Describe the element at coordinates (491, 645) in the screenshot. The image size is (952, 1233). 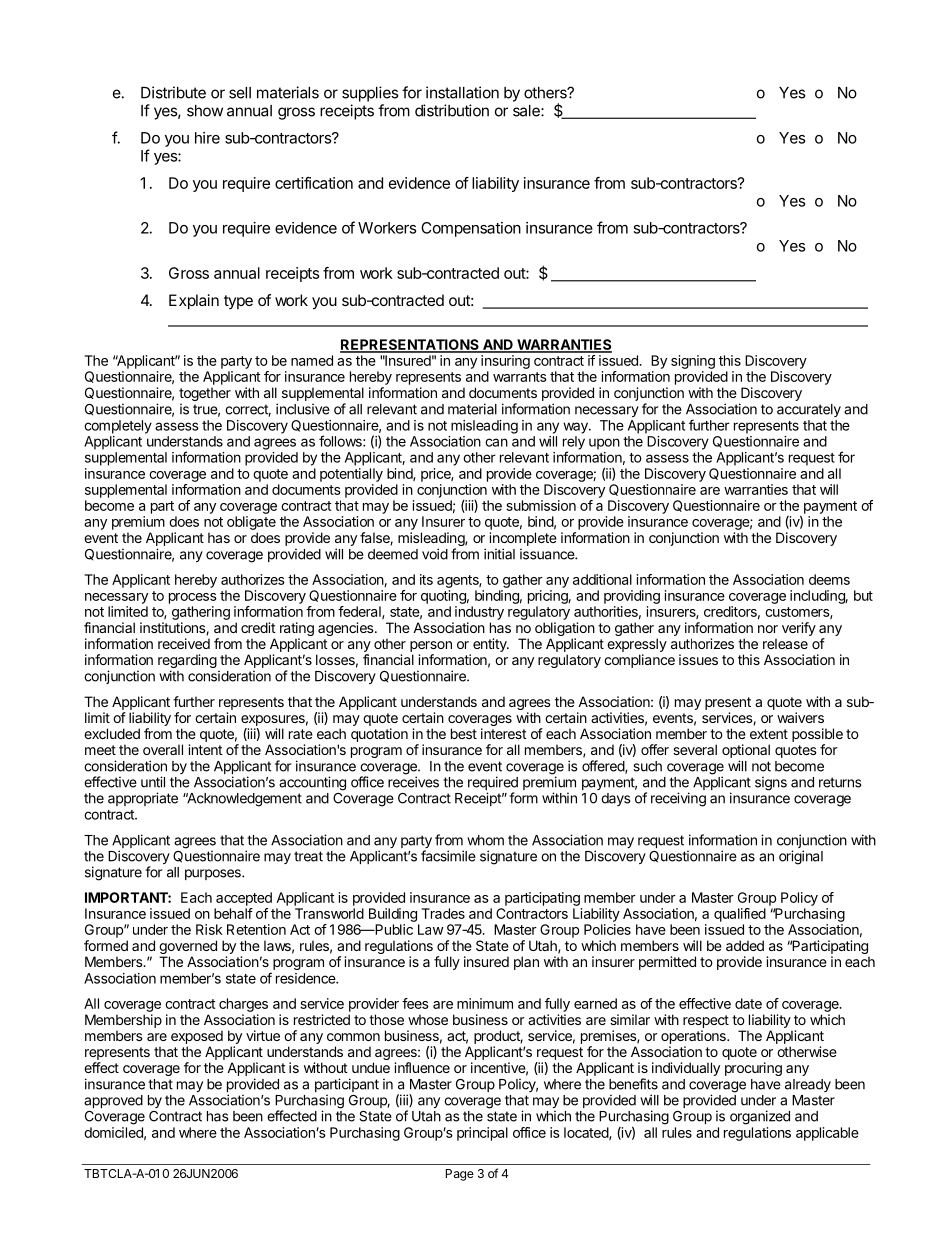
I see `entity` at that location.
